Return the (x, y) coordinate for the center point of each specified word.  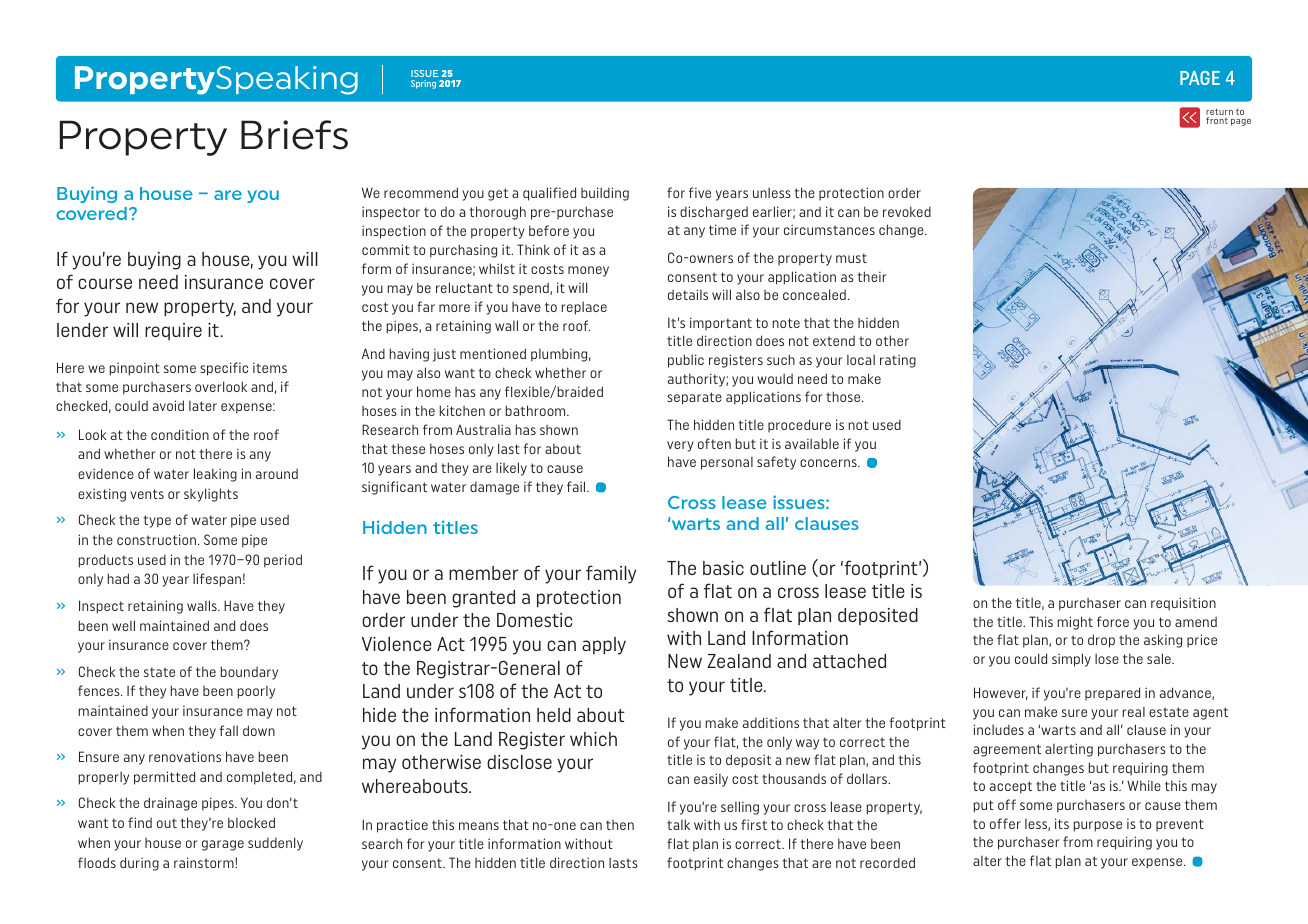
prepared (1112, 694)
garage (223, 845)
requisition (1183, 604)
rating (898, 361)
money (588, 271)
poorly (256, 692)
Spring (423, 84)
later (203, 406)
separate (694, 398)
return (1219, 113)
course (105, 283)
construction (156, 539)
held (554, 715)
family (611, 574)
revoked (907, 211)
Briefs (294, 135)
